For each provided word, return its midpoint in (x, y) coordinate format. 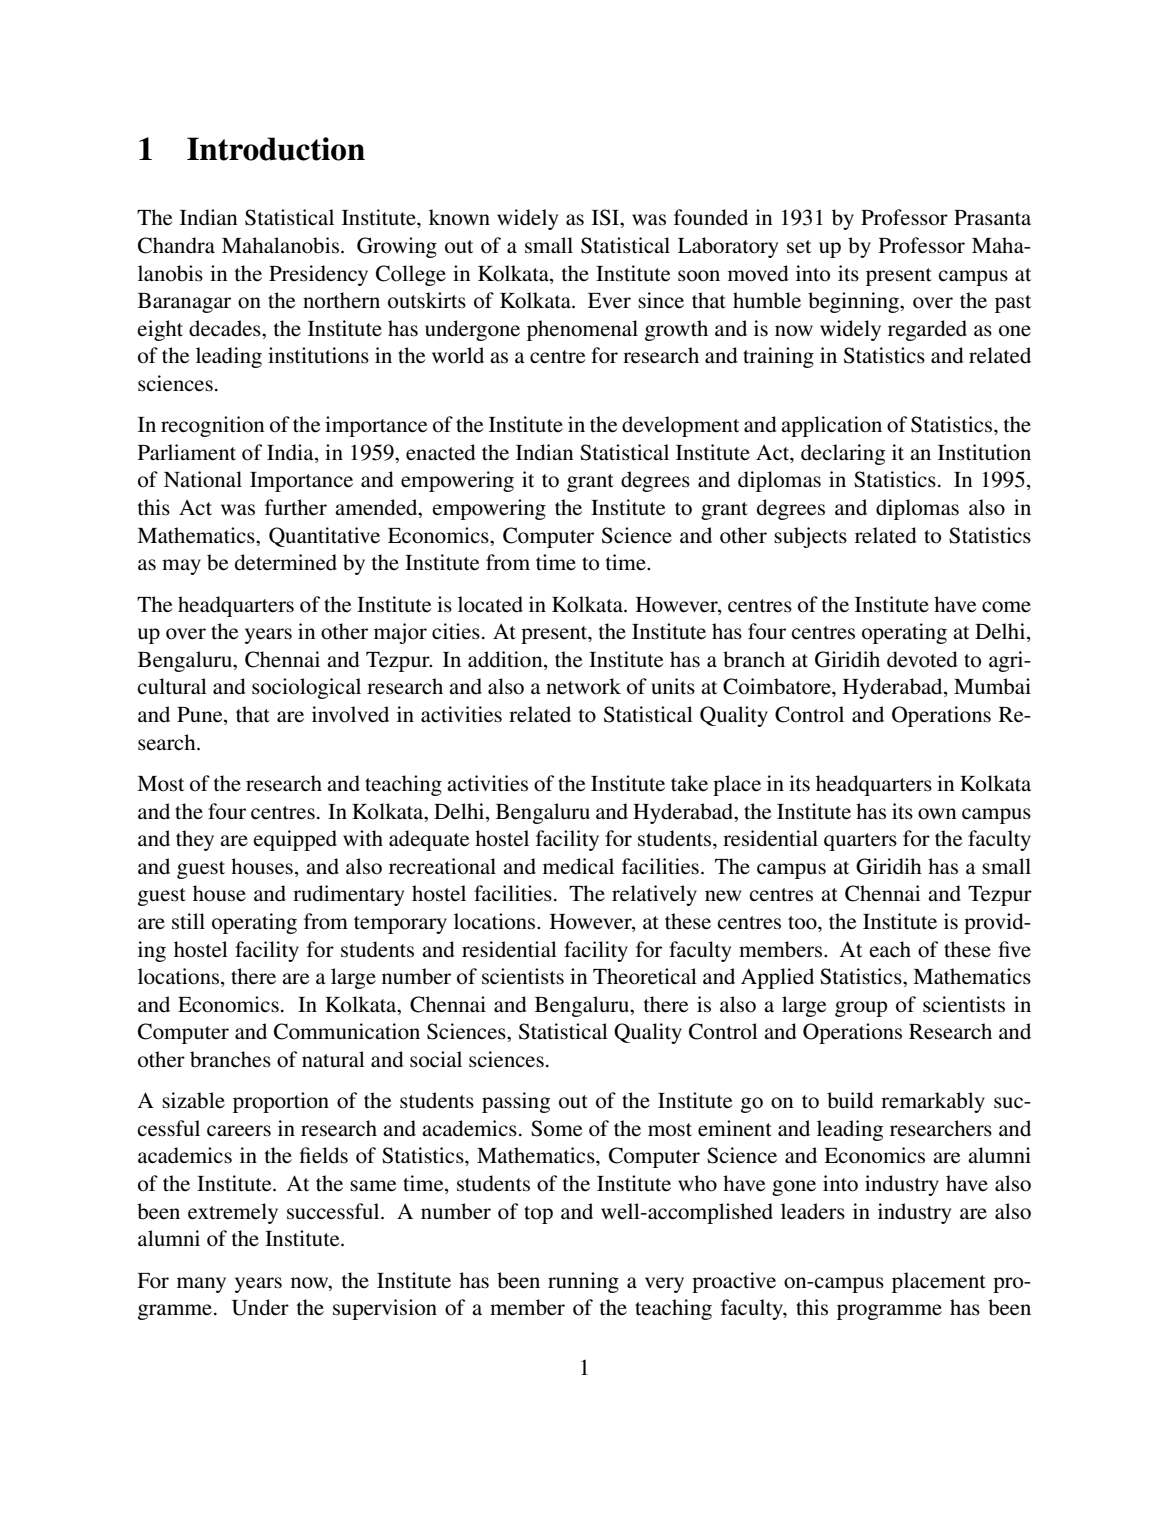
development (680, 426)
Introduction (276, 149)
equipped (295, 840)
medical (578, 866)
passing (516, 1102)
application (831, 426)
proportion (281, 1102)
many (201, 1285)
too (803, 923)
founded (711, 217)
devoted (922, 659)
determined (286, 562)
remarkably (933, 1102)
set (799, 247)
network (583, 686)
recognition (212, 426)
